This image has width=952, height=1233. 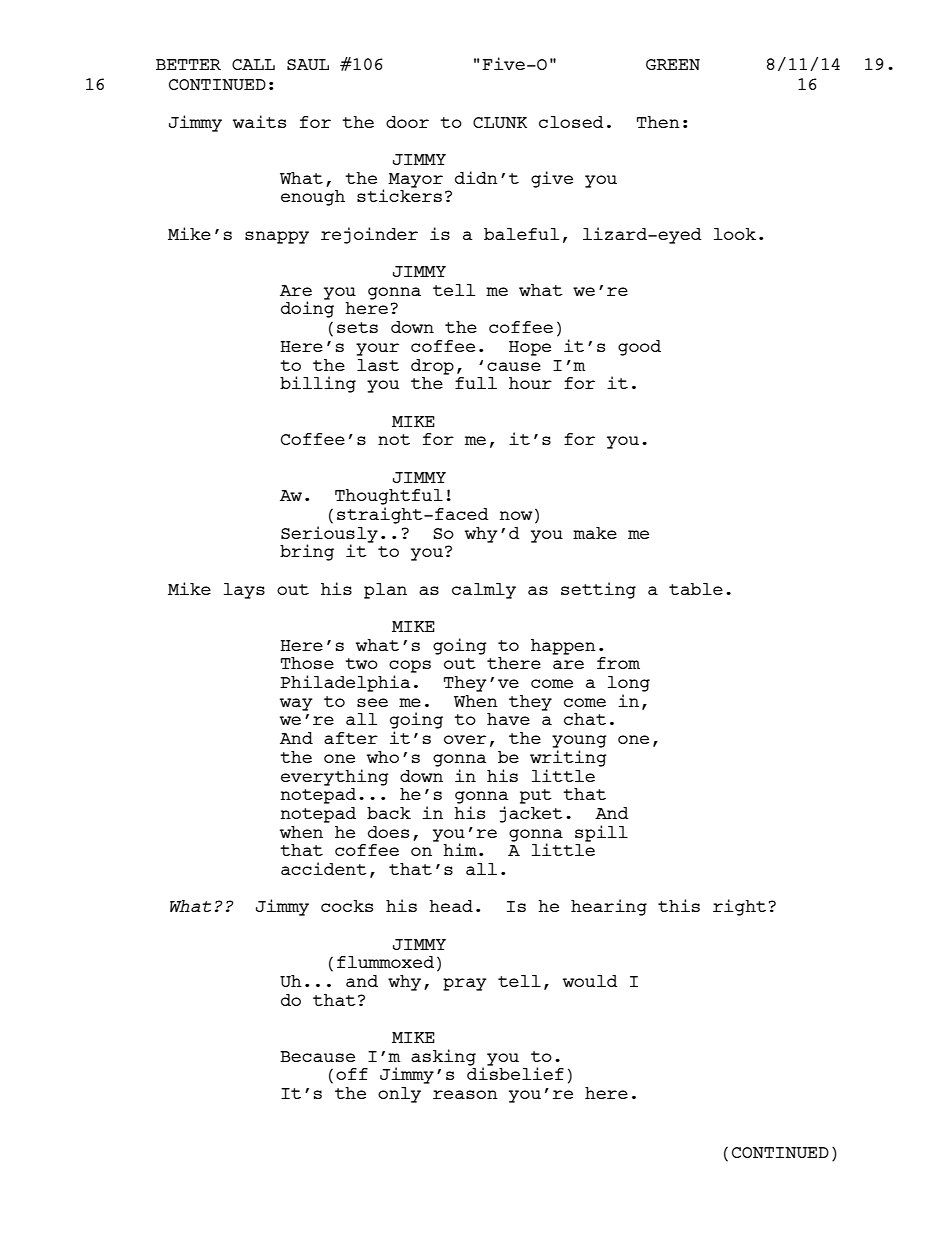 What do you see at coordinates (500, 122) in the image?
I see `CLUNK` at bounding box center [500, 122].
